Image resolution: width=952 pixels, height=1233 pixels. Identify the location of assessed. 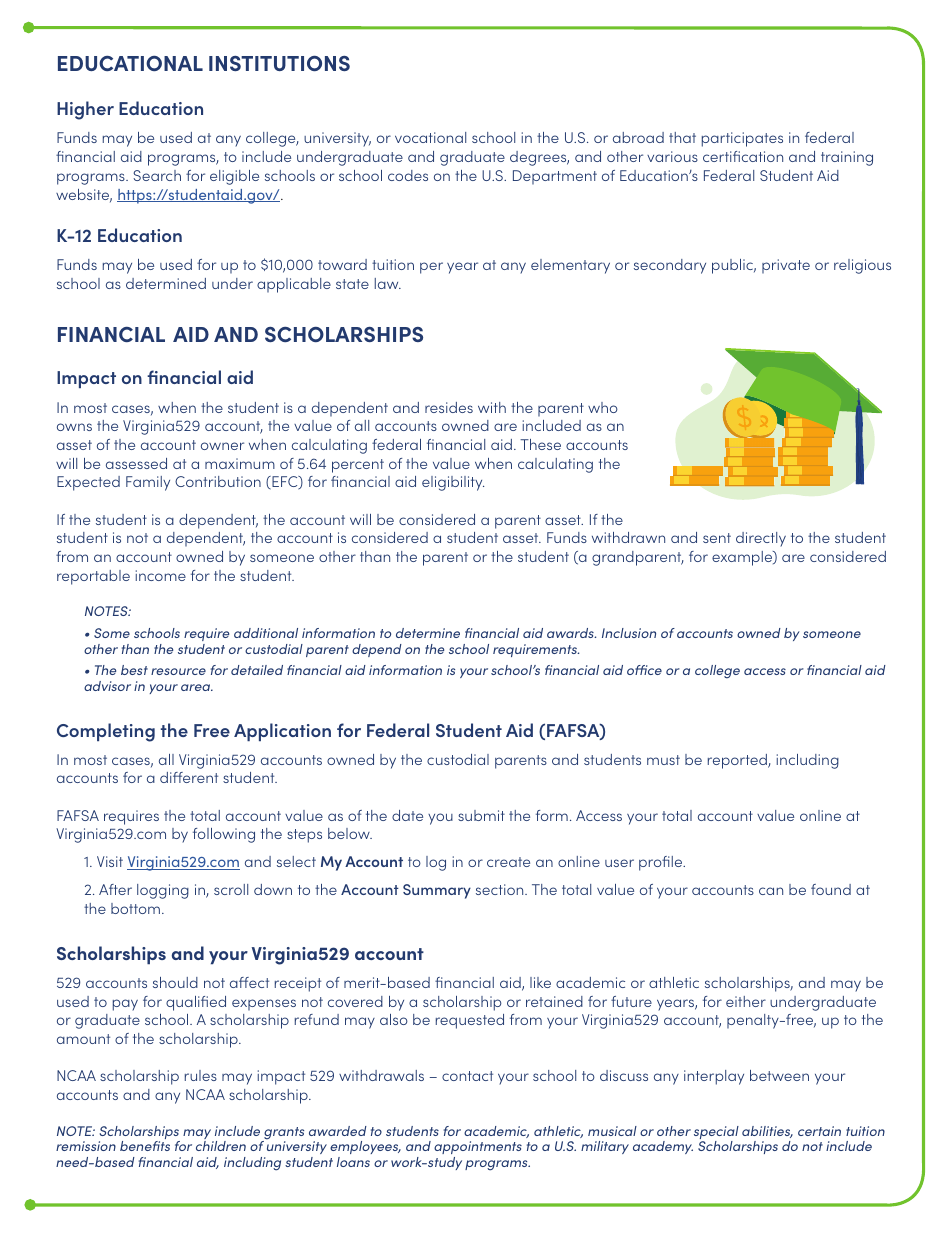
(136, 463).
